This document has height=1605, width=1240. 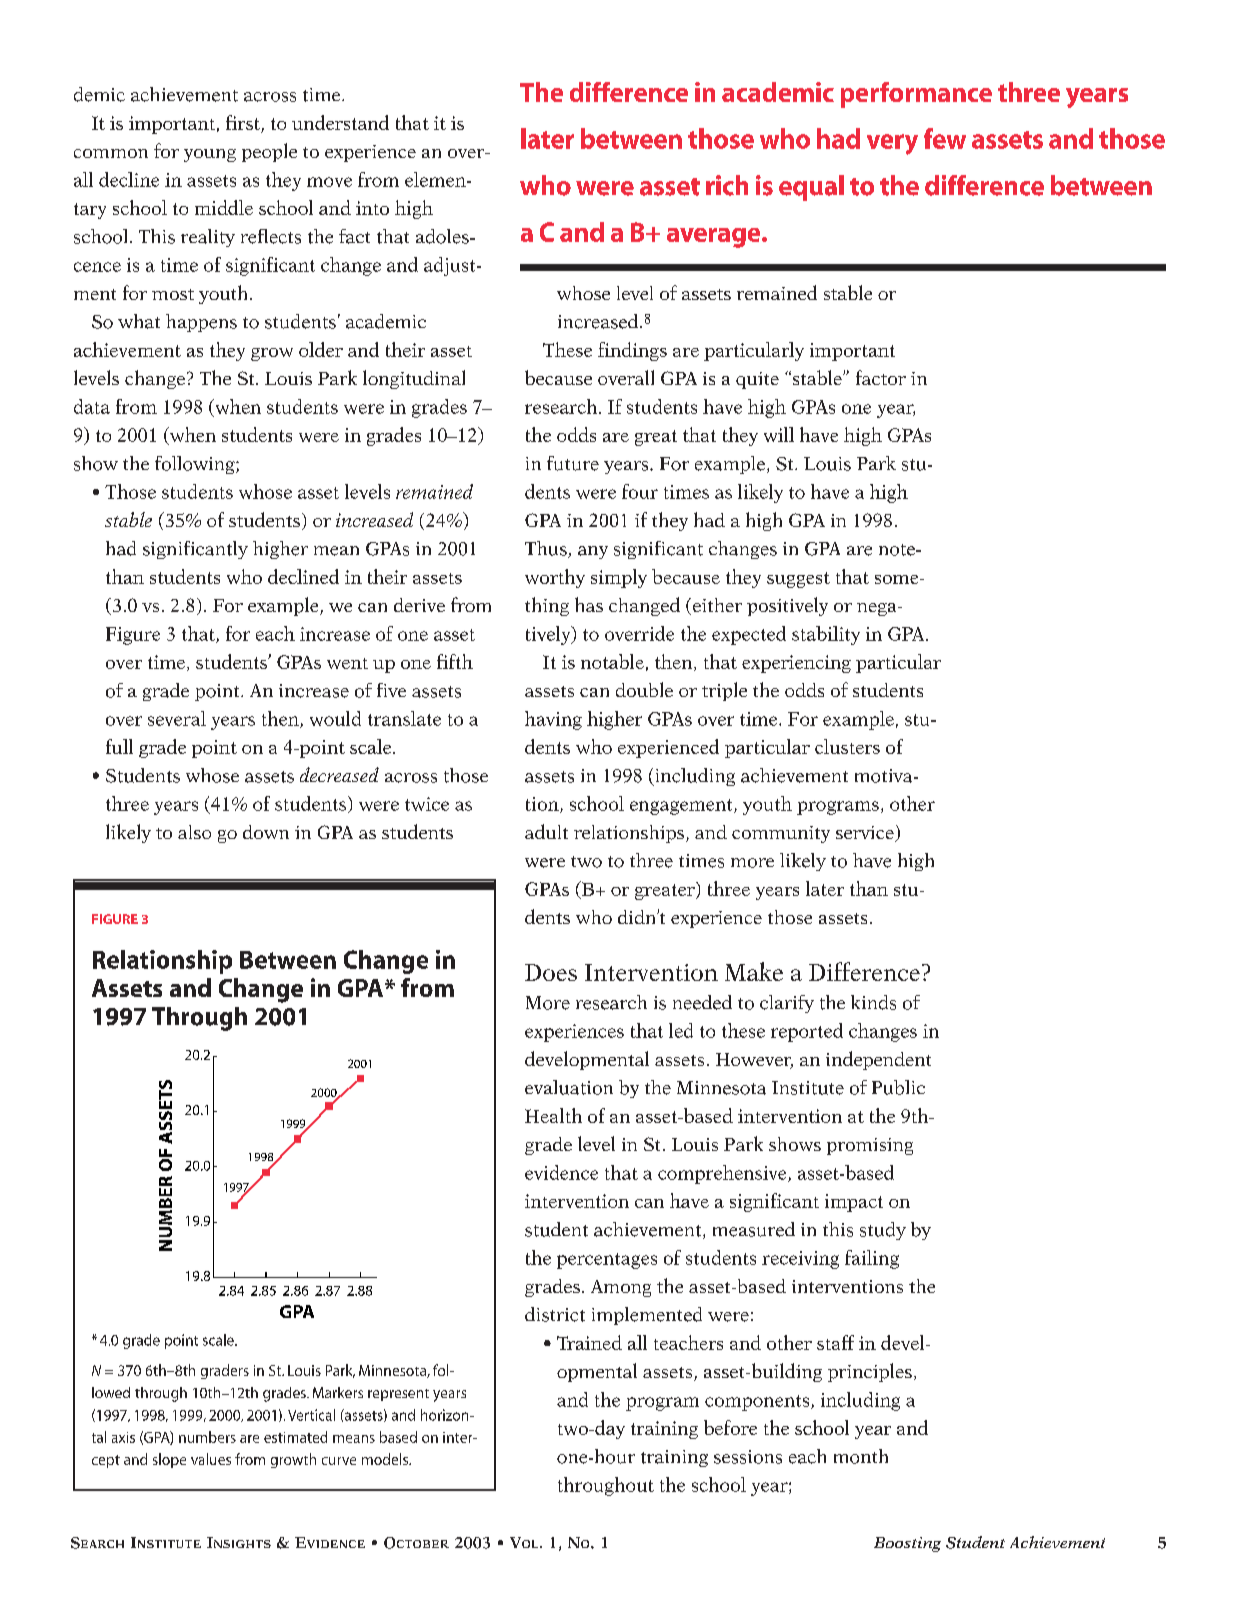 What do you see at coordinates (194, 832) in the document?
I see `also` at bounding box center [194, 832].
